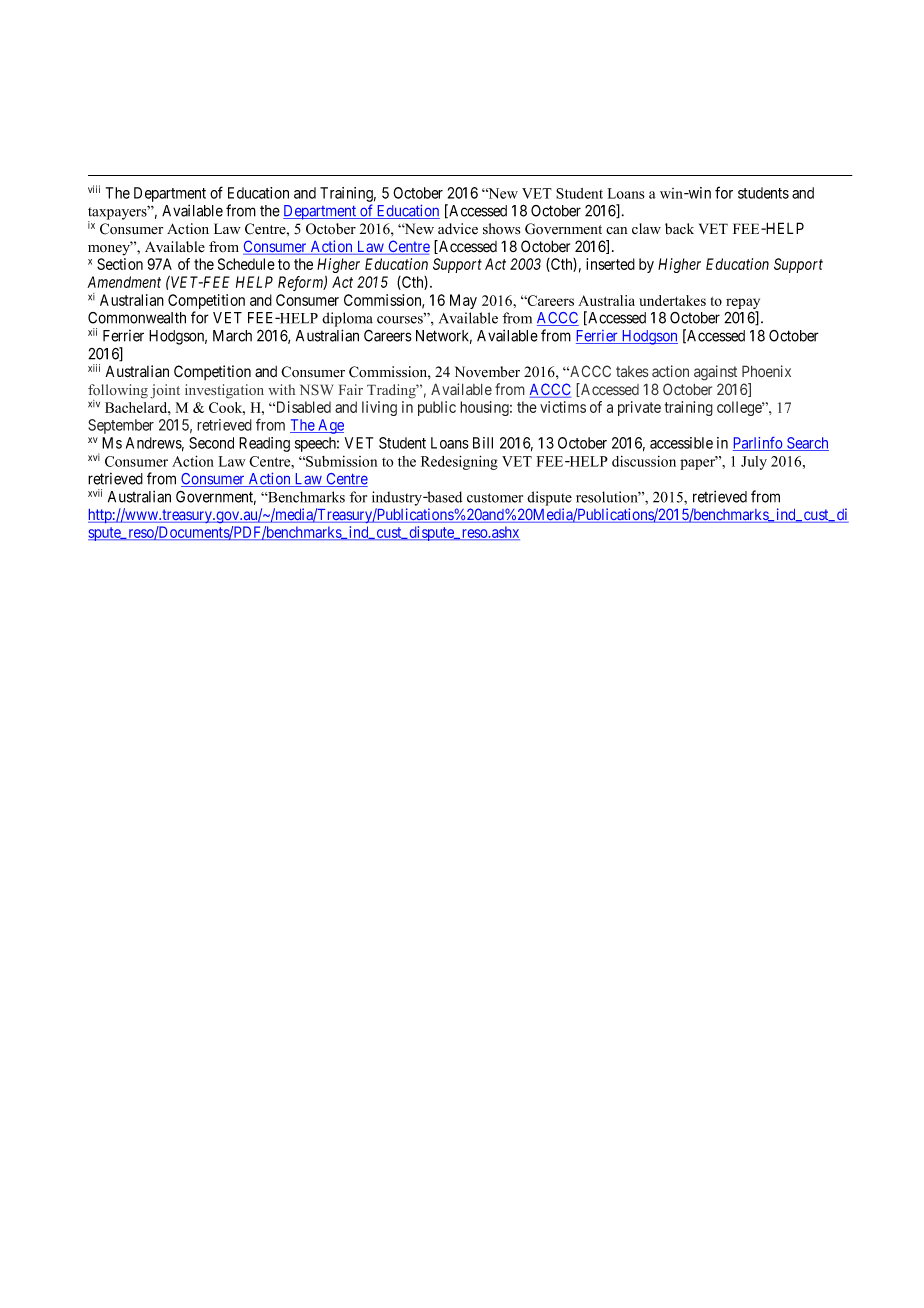  What do you see at coordinates (95, 493) in the screenshot?
I see `xvii` at bounding box center [95, 493].
